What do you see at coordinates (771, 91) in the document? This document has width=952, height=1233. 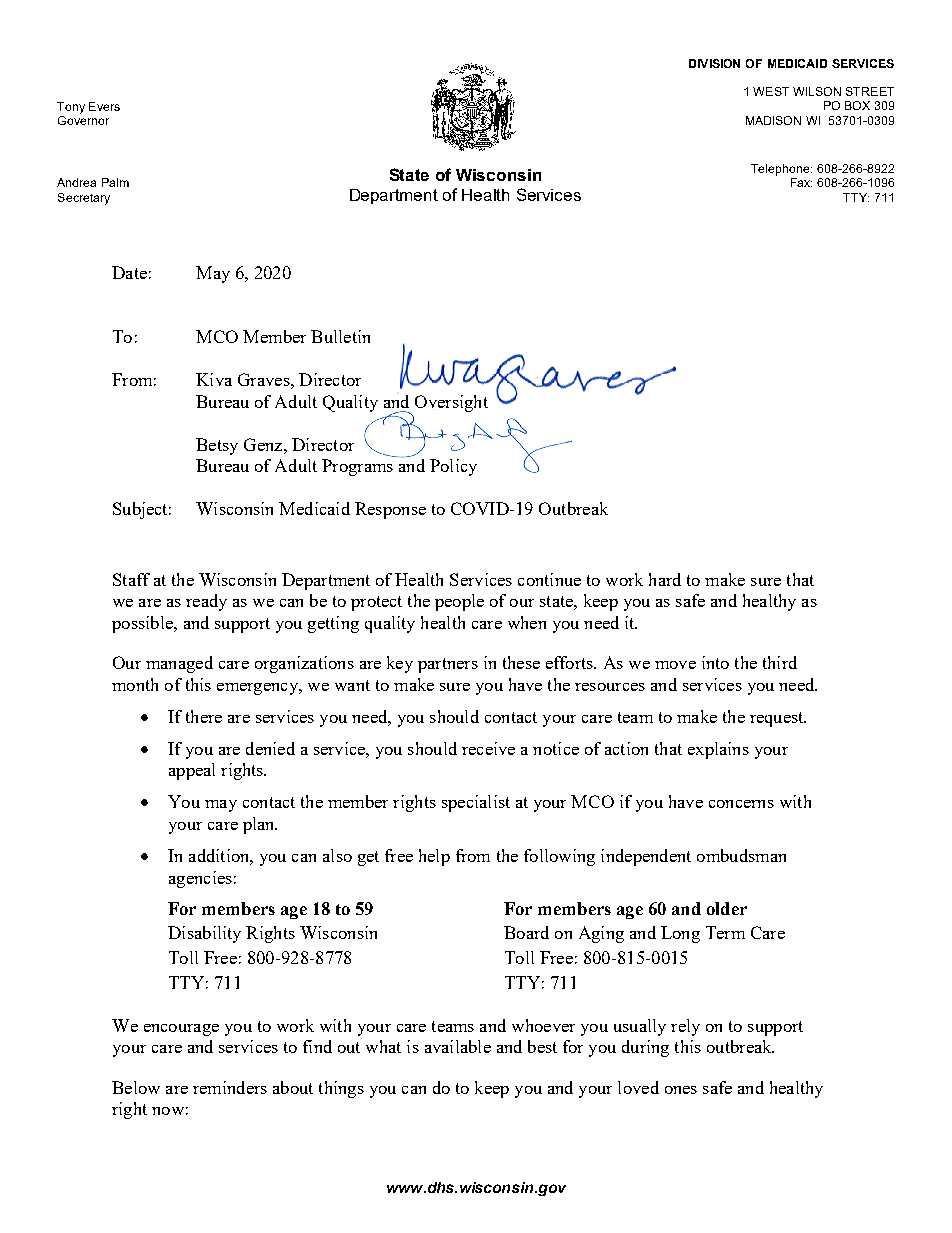 I see `WEST` at bounding box center [771, 91].
